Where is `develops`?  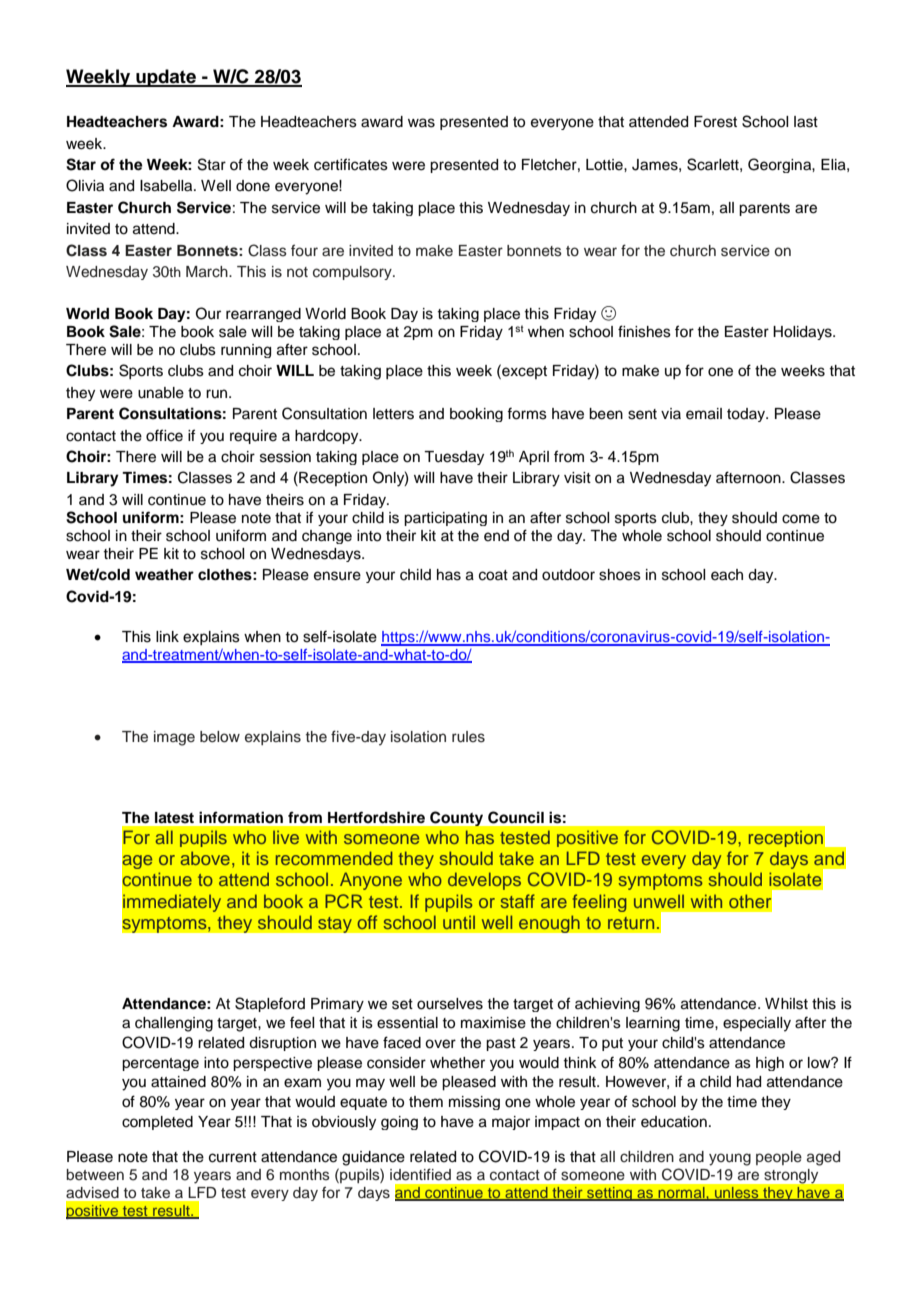 develops is located at coordinates (484, 881).
